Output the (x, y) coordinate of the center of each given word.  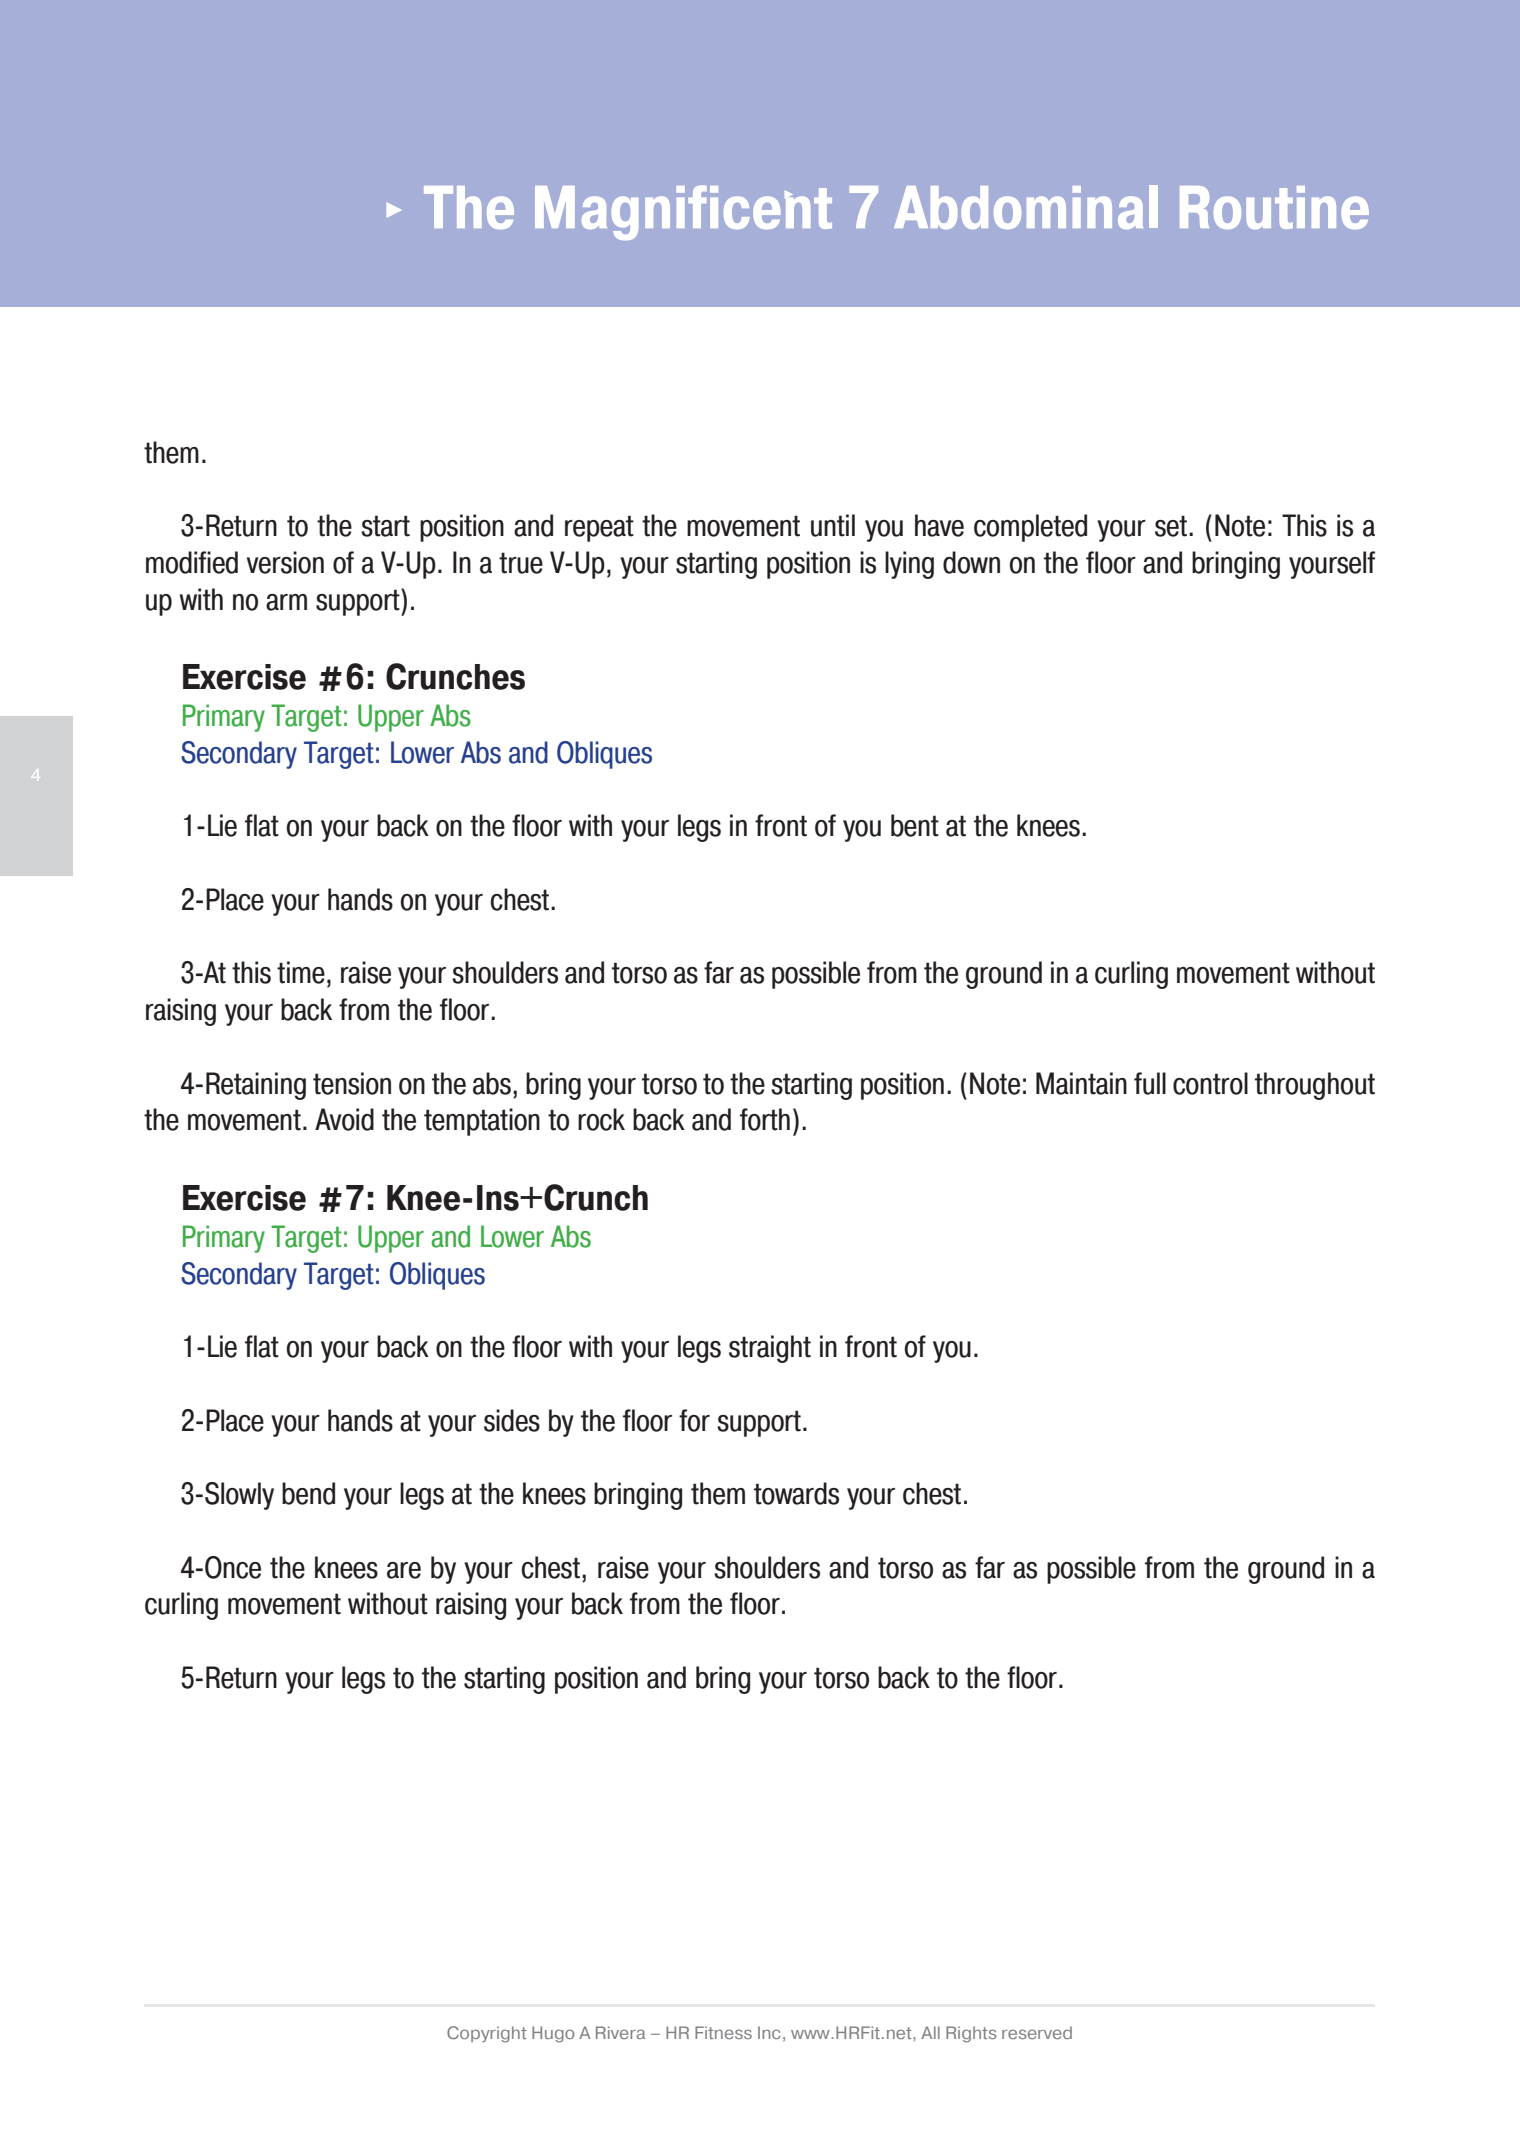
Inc (769, 2032)
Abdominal (1026, 207)
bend (308, 1493)
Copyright (487, 2034)
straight (770, 1349)
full (1150, 1083)
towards (796, 1493)
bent (915, 825)
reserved (1037, 2032)
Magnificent (683, 212)
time (301, 972)
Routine (1274, 207)
